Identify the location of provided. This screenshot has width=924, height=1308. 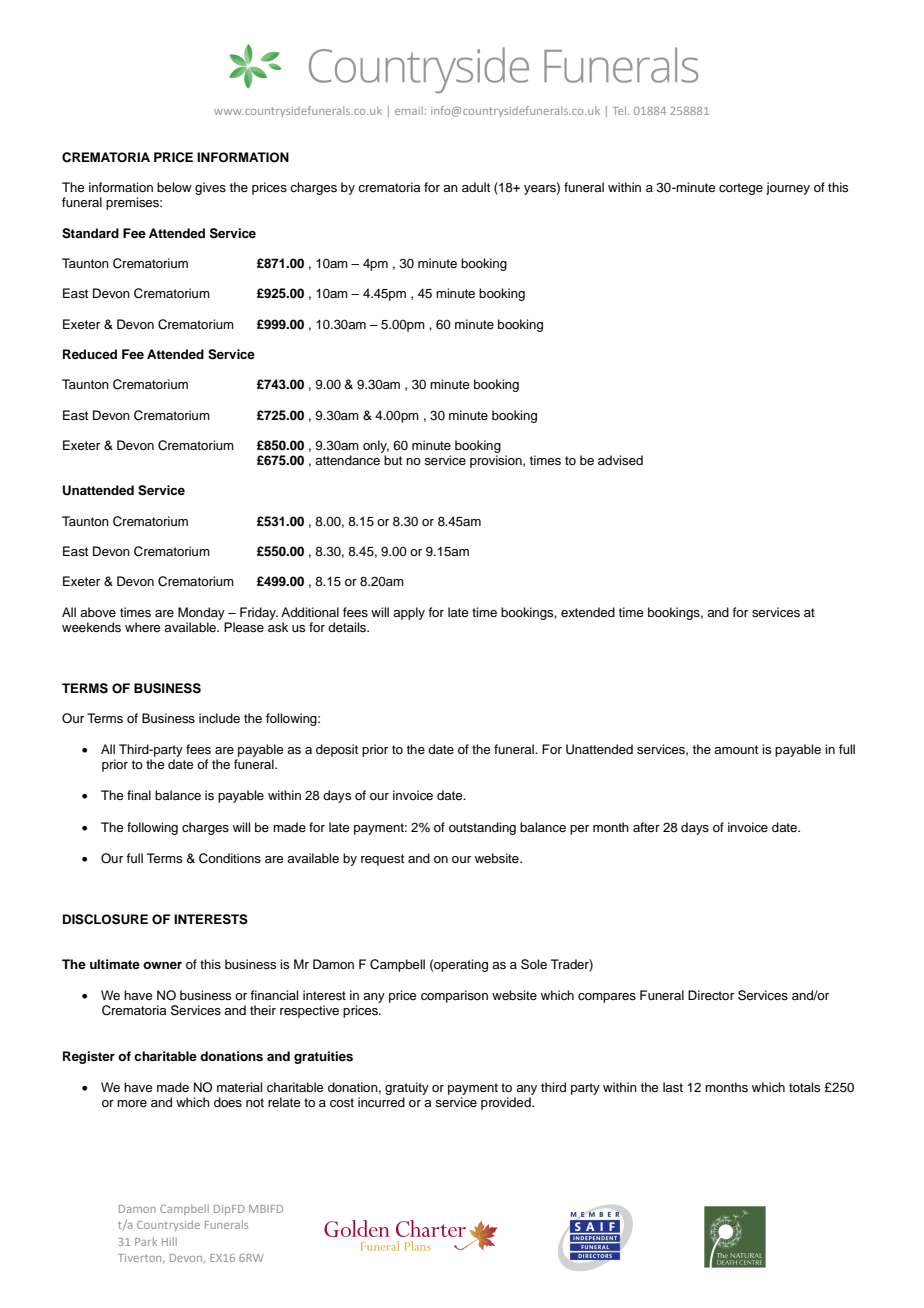
(507, 1103).
